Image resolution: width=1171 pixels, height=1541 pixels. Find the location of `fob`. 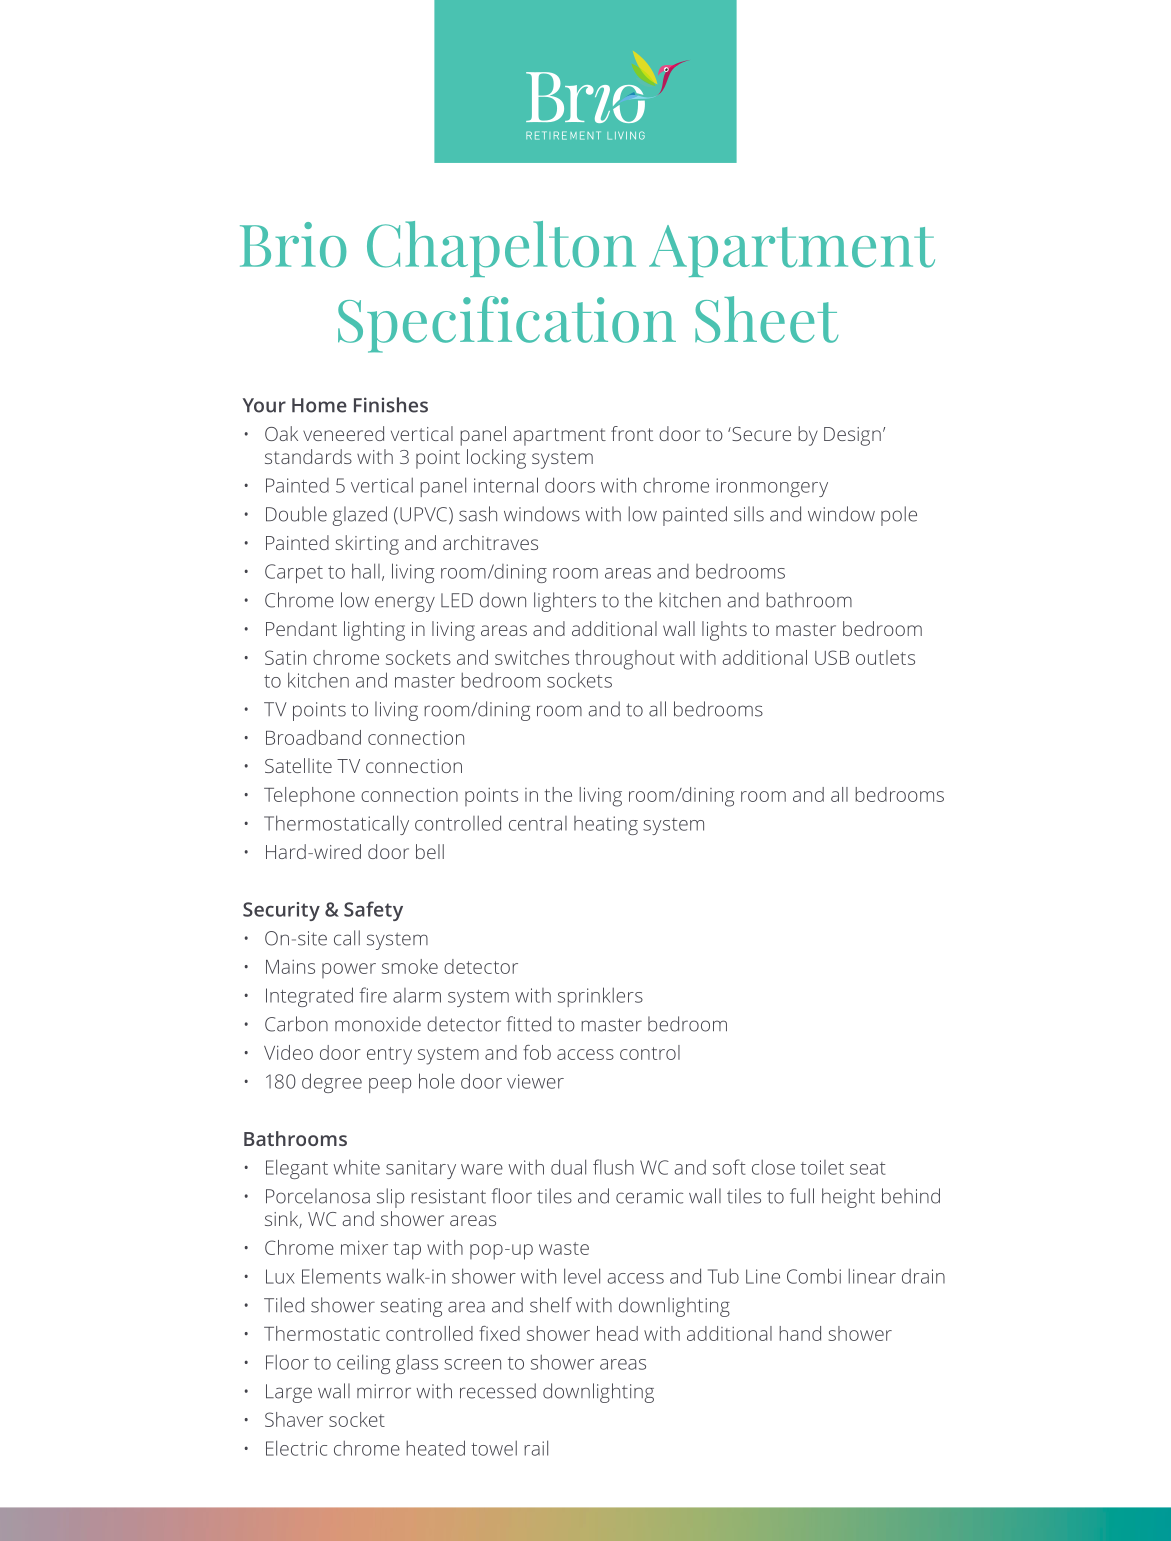

fob is located at coordinates (537, 1052).
